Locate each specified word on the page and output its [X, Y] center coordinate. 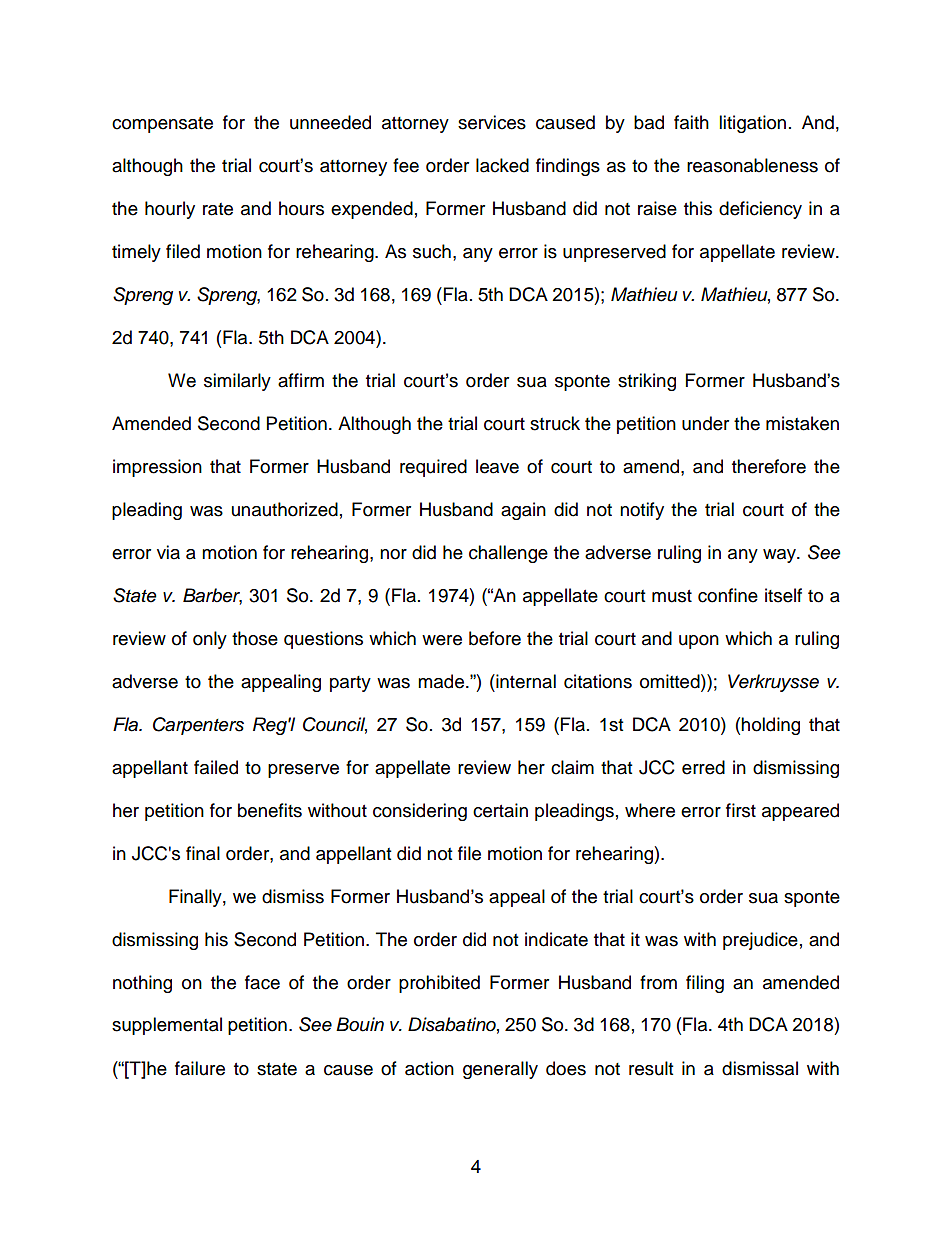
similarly [237, 382]
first [741, 810]
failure [200, 1068]
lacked [502, 165]
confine [728, 595]
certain [500, 810]
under [705, 423]
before [495, 638]
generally [500, 1070]
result [651, 1068]
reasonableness [752, 165]
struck [555, 423]
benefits [270, 810]
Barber [212, 596]
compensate [162, 125]
